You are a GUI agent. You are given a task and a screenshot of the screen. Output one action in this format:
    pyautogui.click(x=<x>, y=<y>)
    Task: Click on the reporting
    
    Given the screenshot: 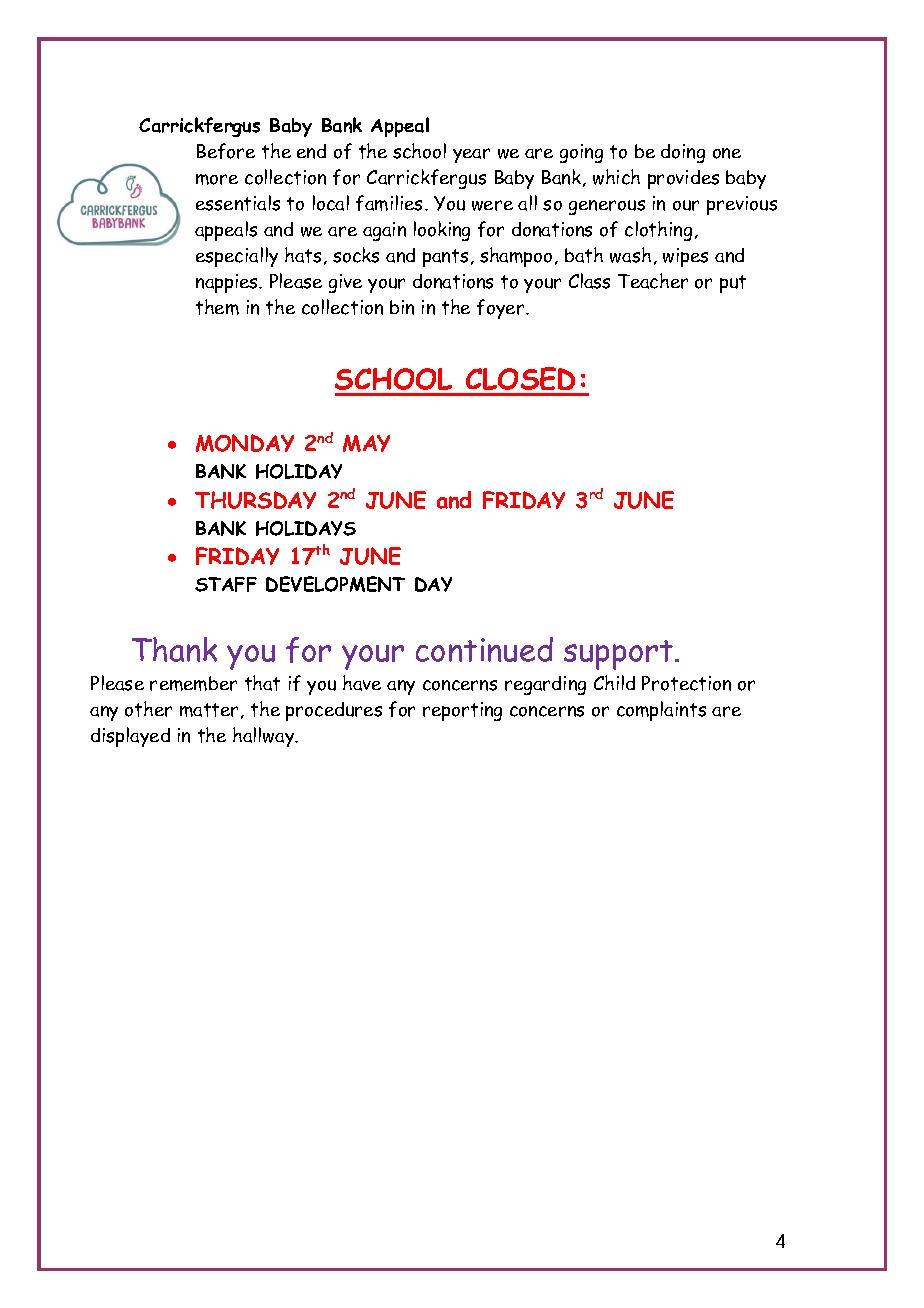 What is the action you would take?
    pyautogui.click(x=462, y=711)
